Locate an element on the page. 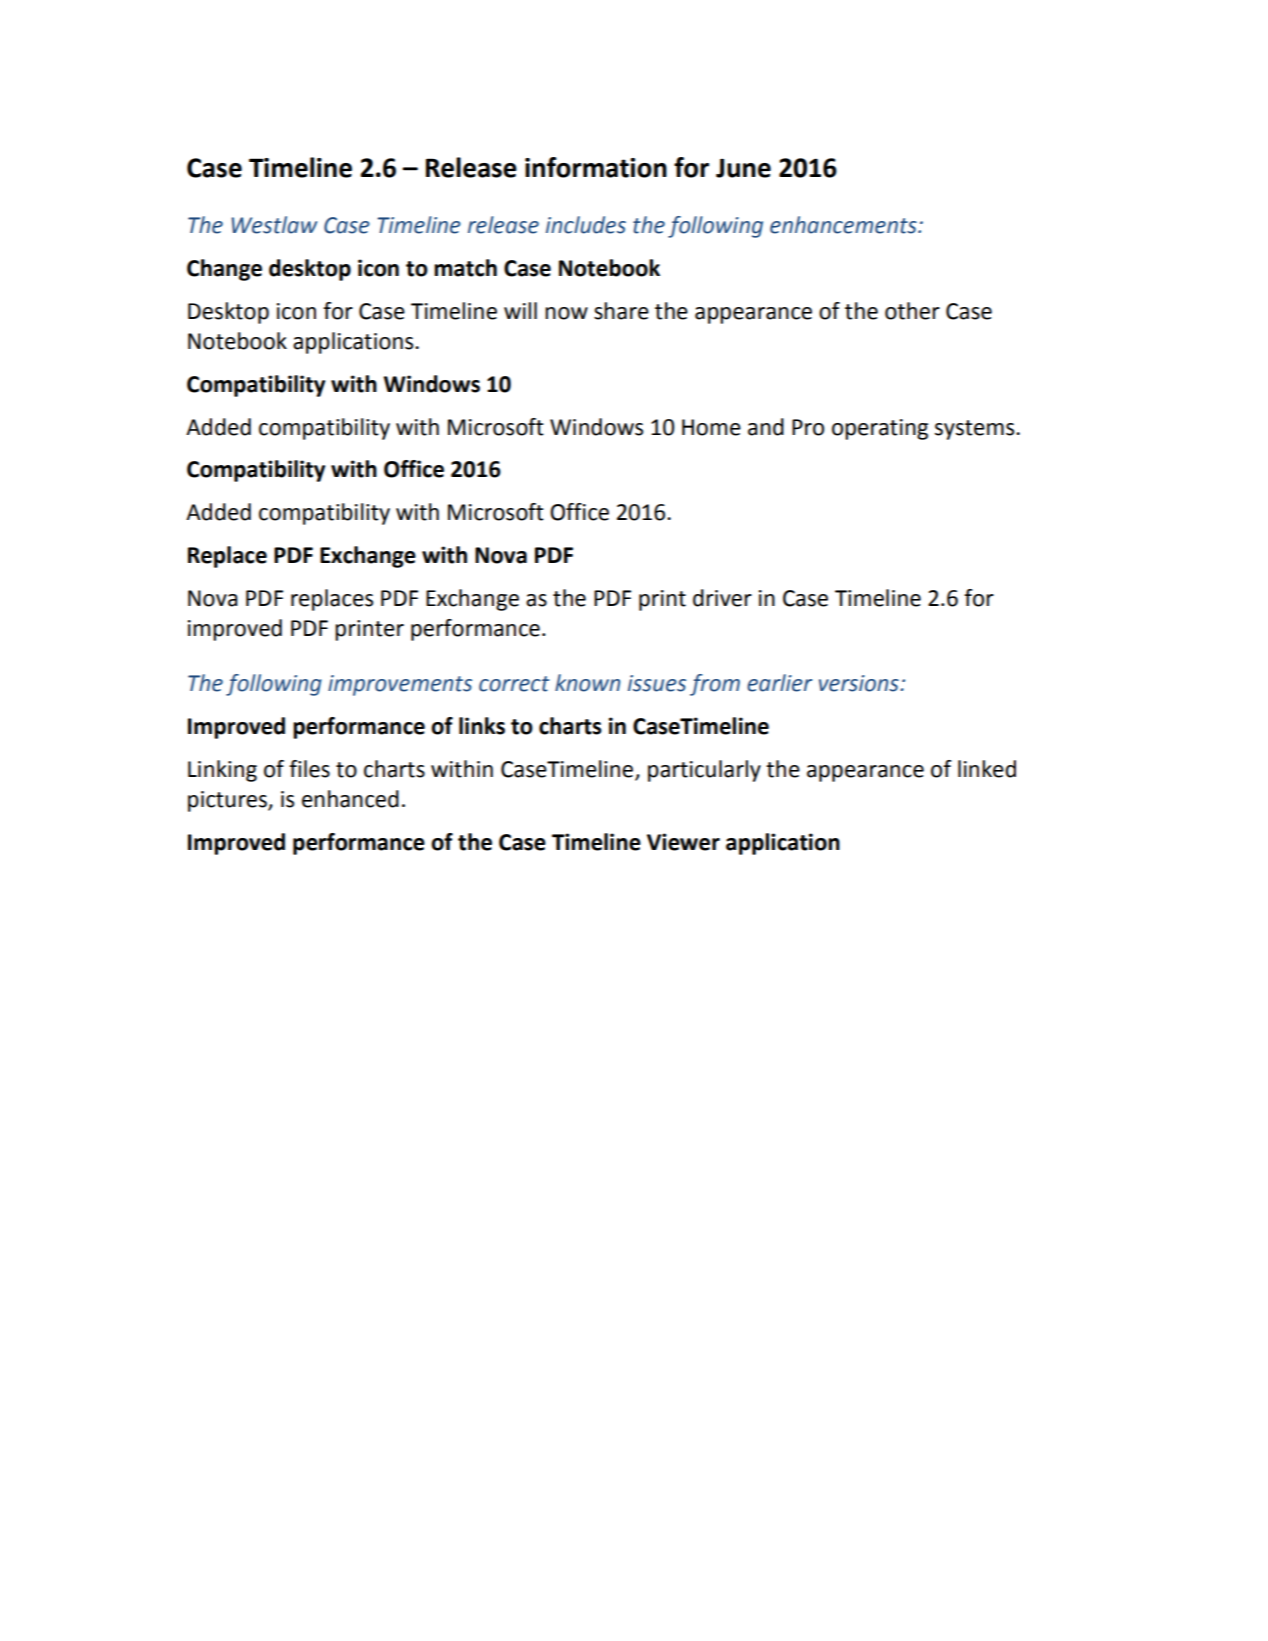 This image has height=1641, width=1268. enhancements is located at coordinates (844, 225).
